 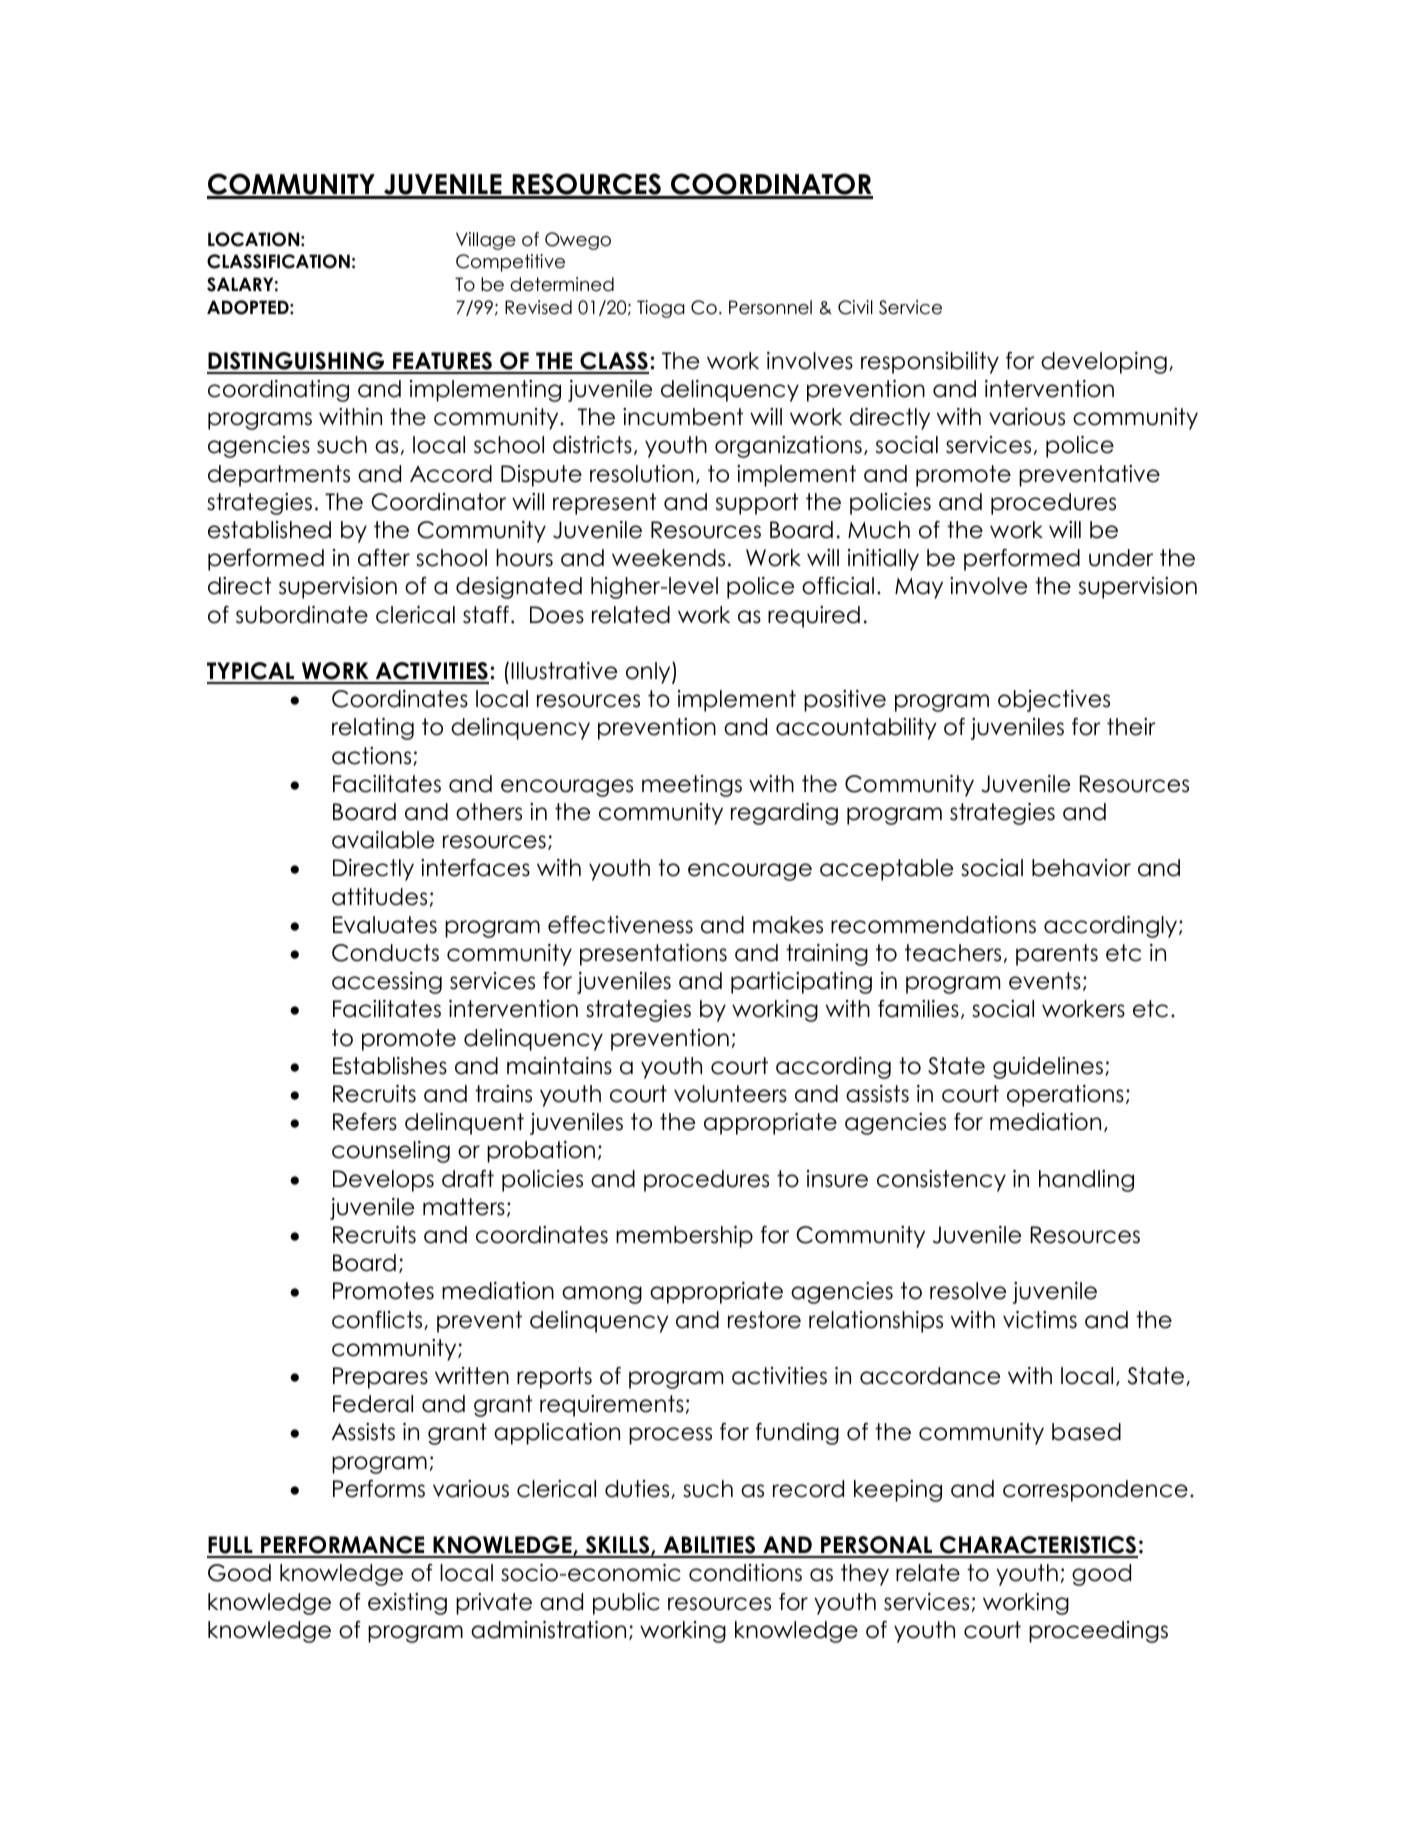 I want to click on existing, so click(x=407, y=1604).
